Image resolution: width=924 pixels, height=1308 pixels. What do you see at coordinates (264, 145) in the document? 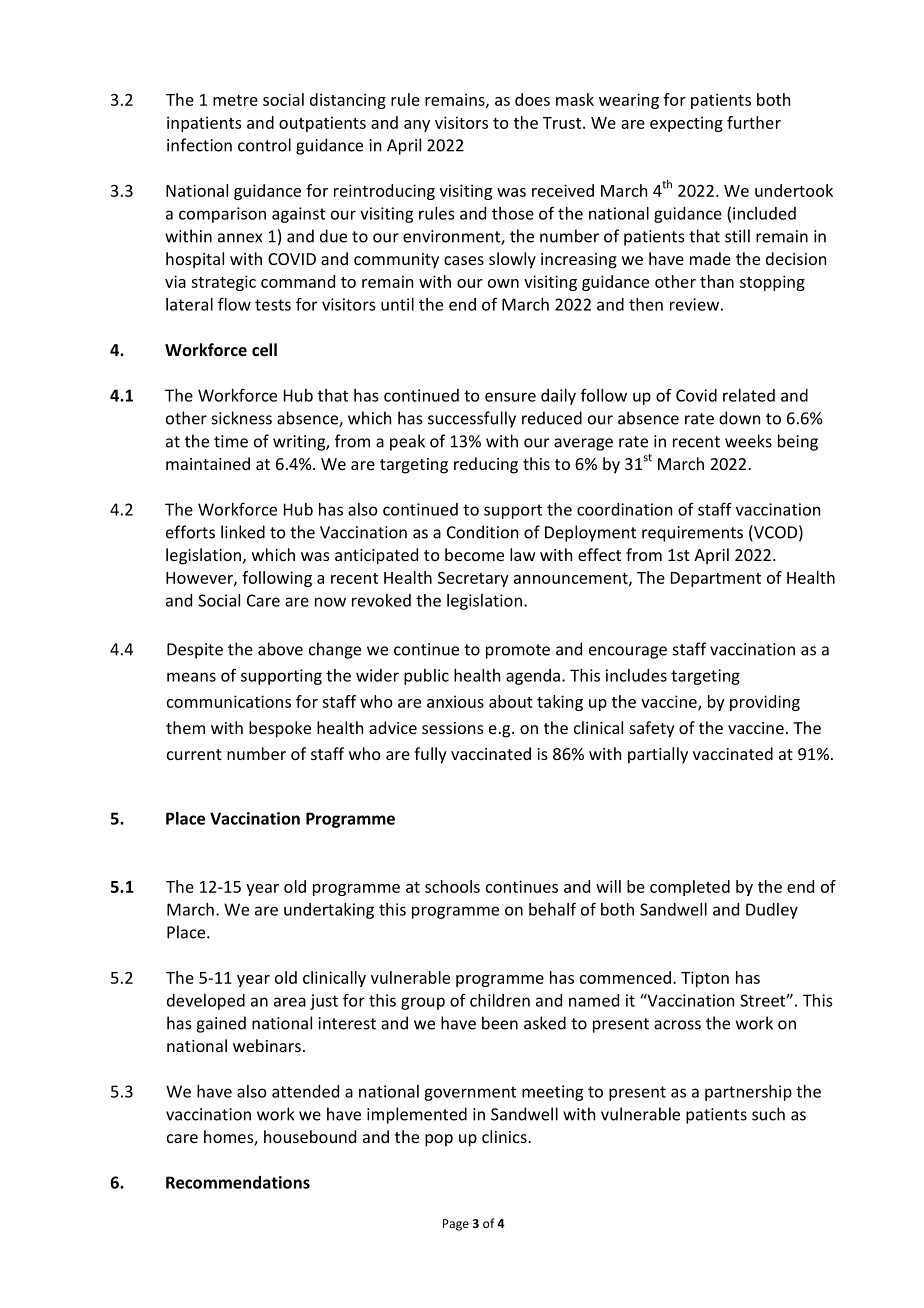
I see `control` at bounding box center [264, 145].
